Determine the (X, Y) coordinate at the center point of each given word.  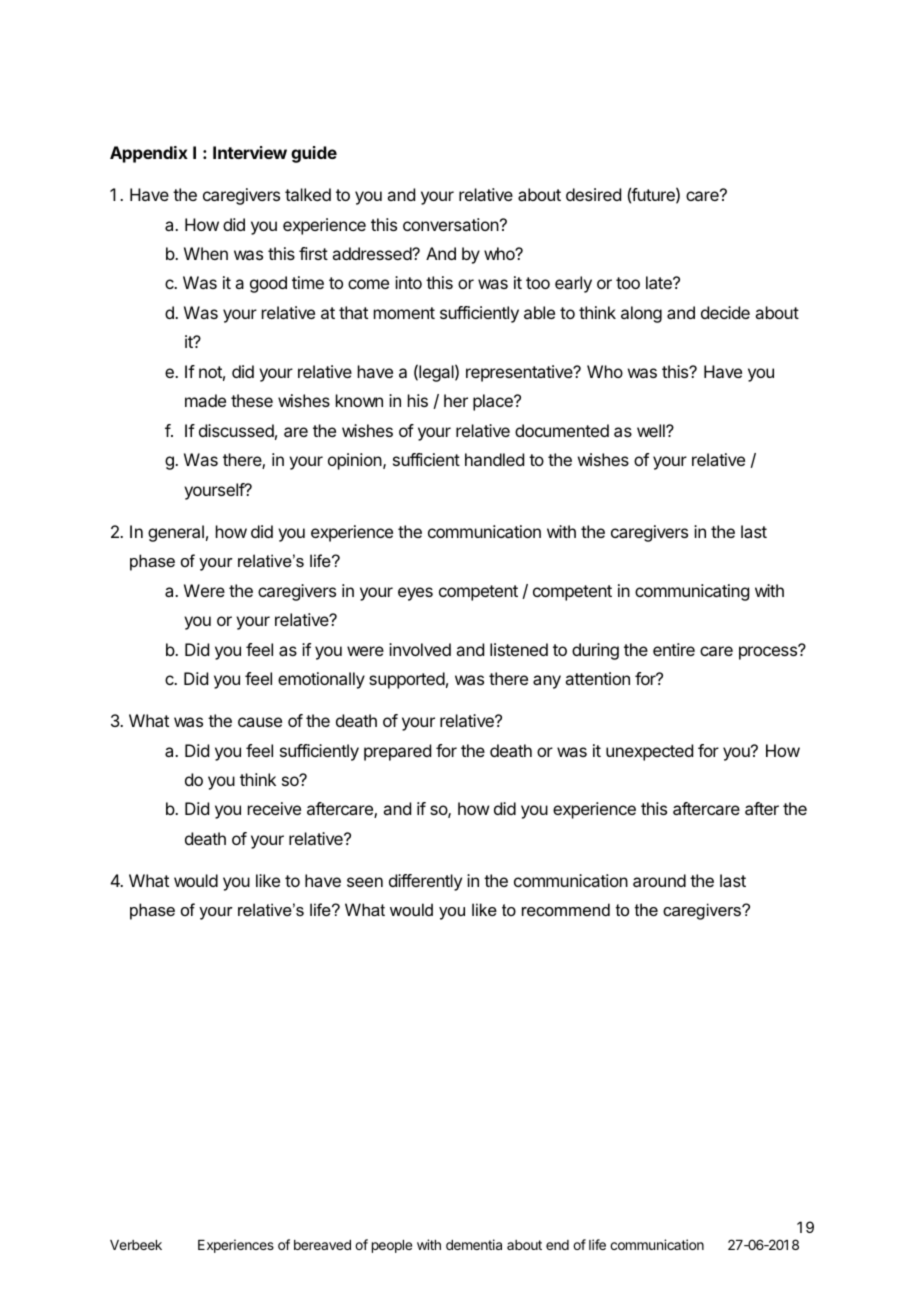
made (205, 400)
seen (365, 882)
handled (494, 459)
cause (260, 722)
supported (407, 680)
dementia (474, 1244)
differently (425, 882)
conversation (451, 224)
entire (674, 649)
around (659, 880)
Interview (250, 152)
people (392, 1246)
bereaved (322, 1245)
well (652, 430)
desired (593, 194)
